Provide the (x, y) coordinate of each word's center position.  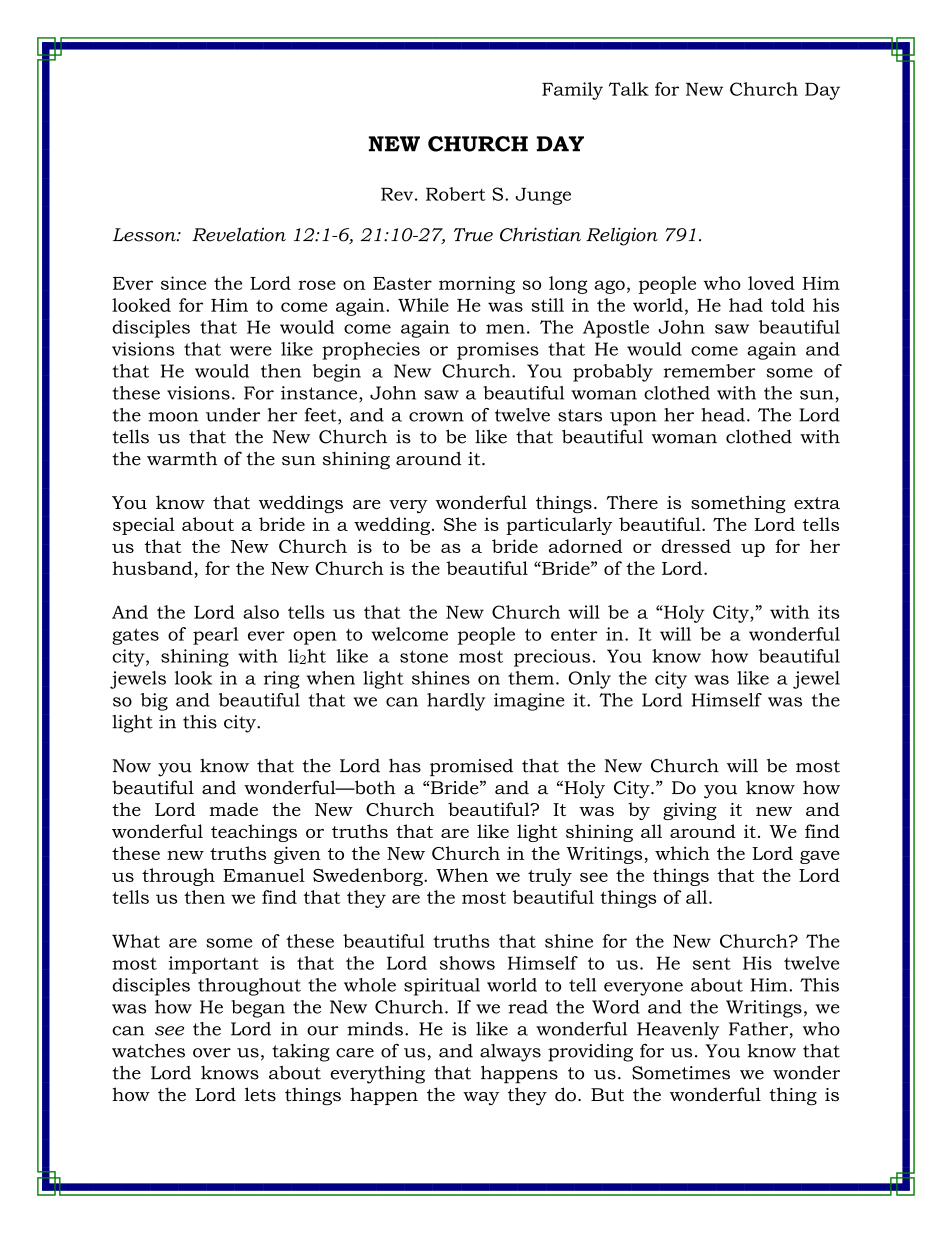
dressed (696, 546)
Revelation (239, 234)
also (261, 612)
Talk (629, 89)
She (460, 524)
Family (572, 91)
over (212, 1053)
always (510, 1053)
